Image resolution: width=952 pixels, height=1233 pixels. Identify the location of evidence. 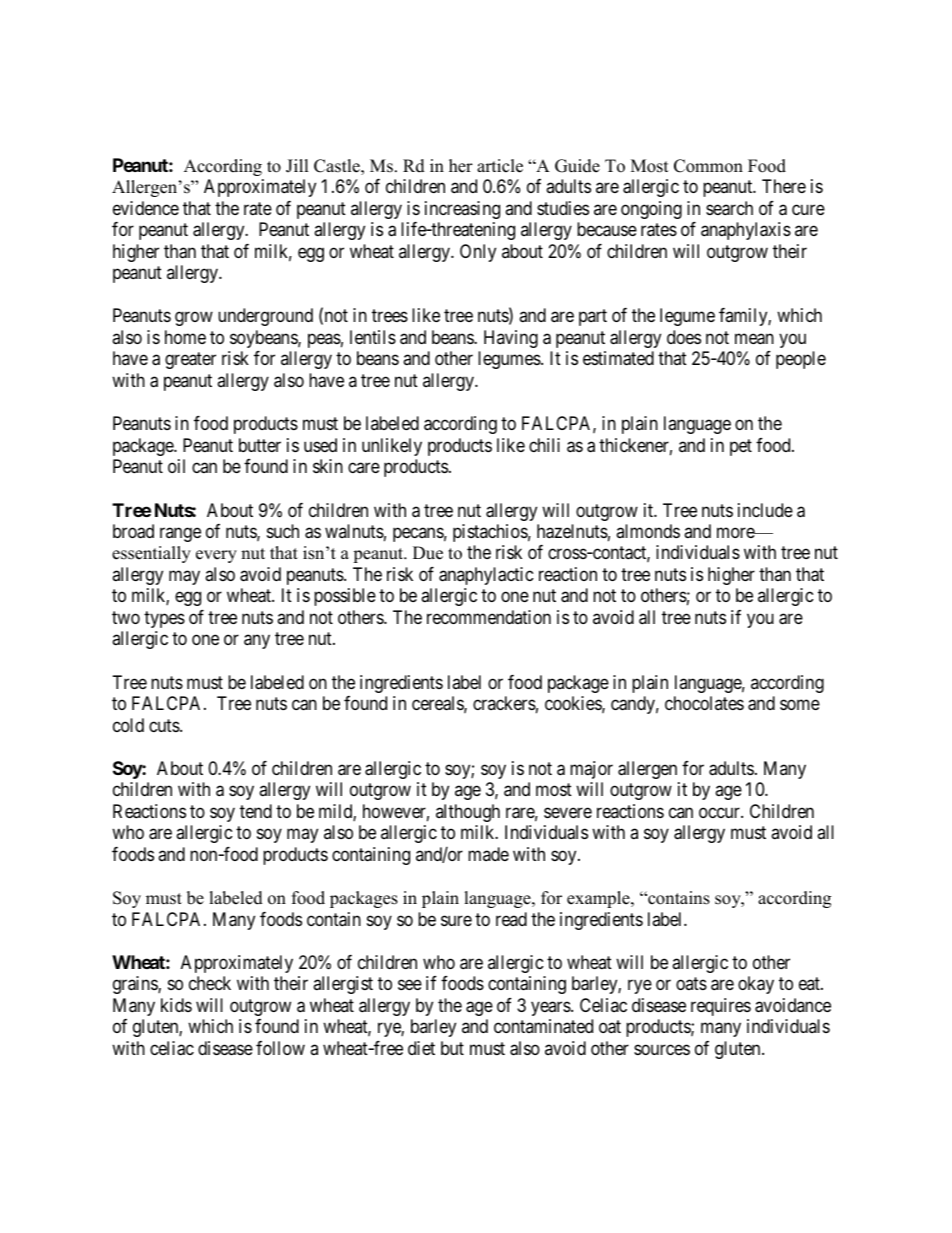
(146, 208).
